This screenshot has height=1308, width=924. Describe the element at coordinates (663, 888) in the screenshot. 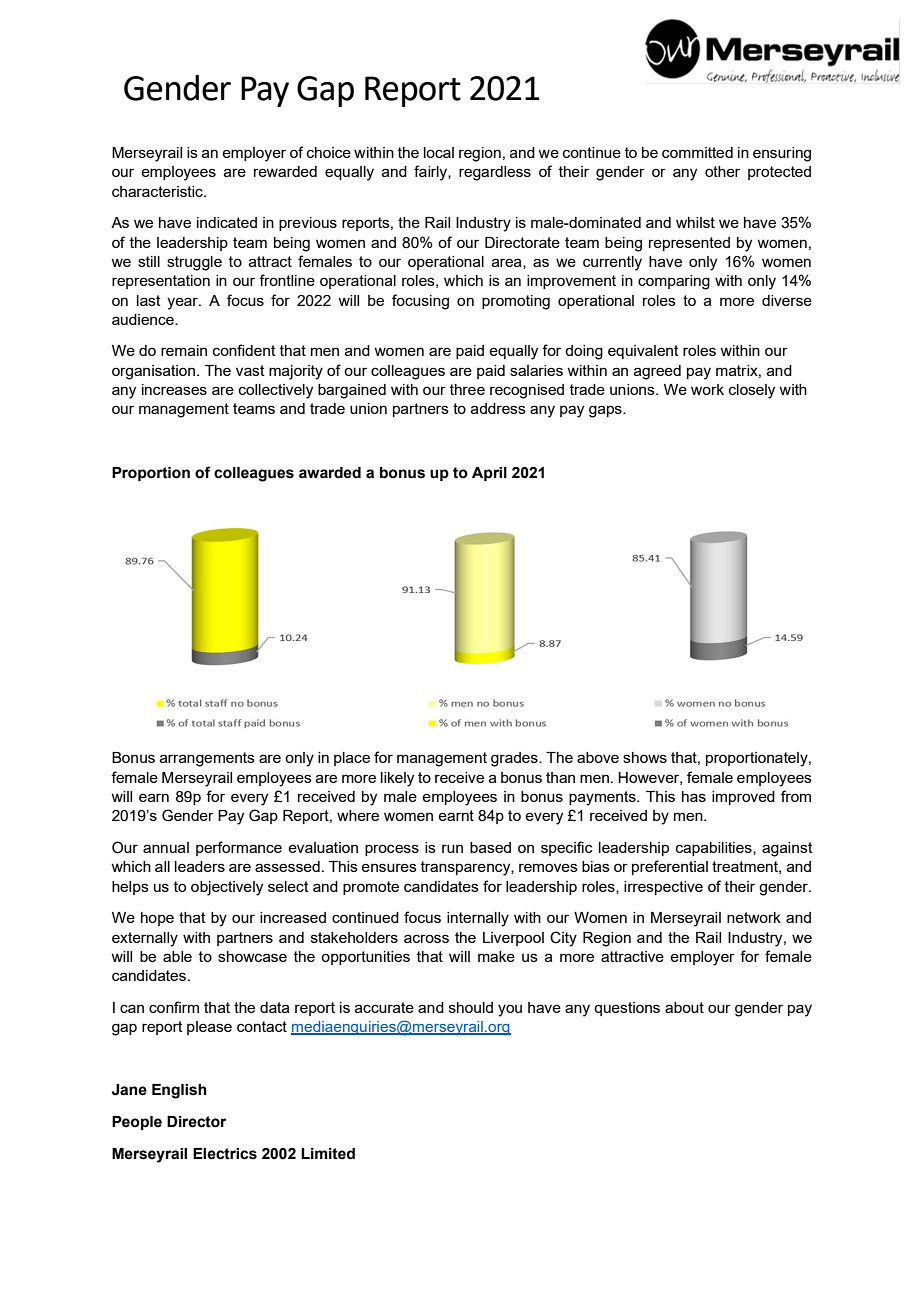

I see `irrespective` at that location.
